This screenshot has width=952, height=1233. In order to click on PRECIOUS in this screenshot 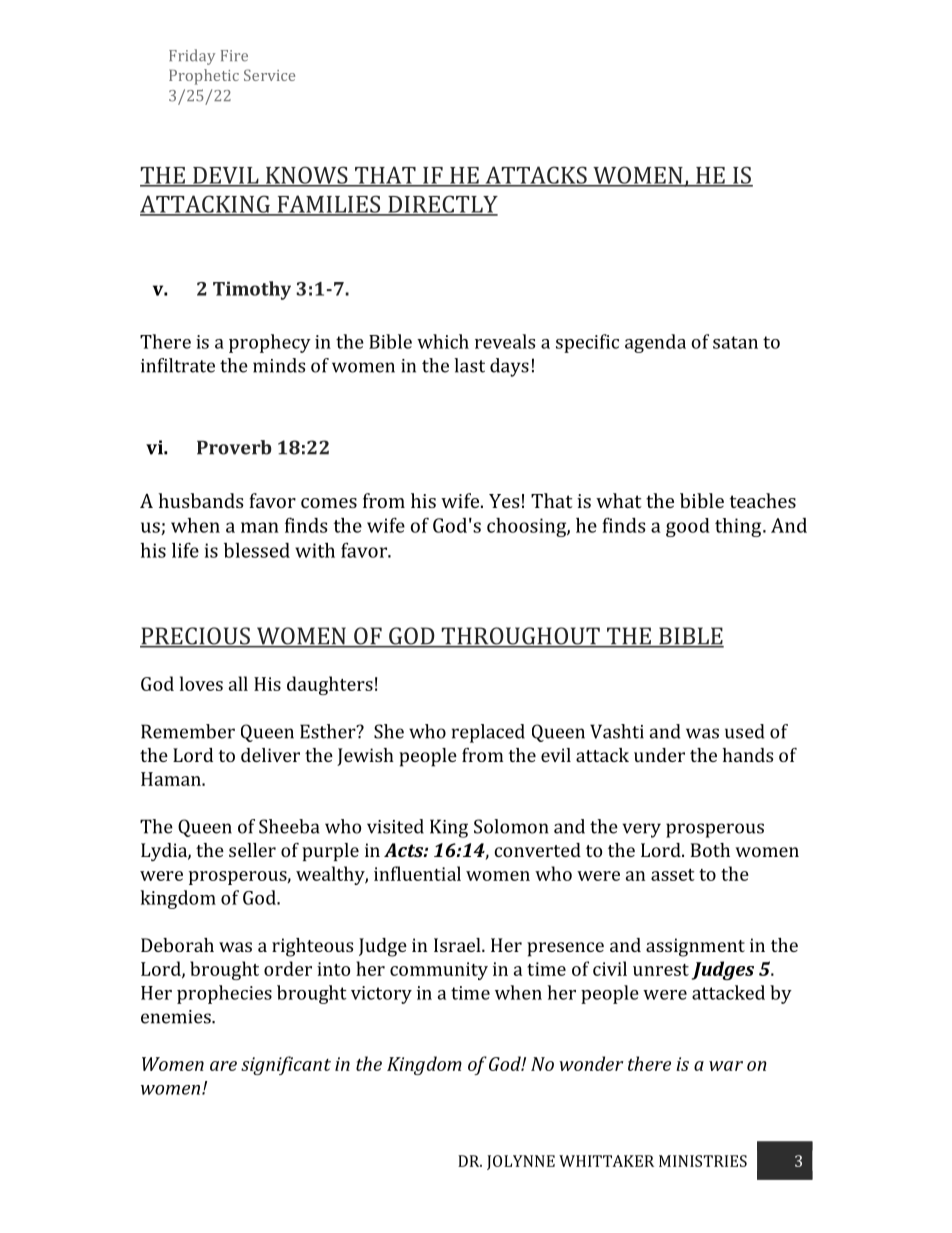, I will do `click(196, 637)`.
